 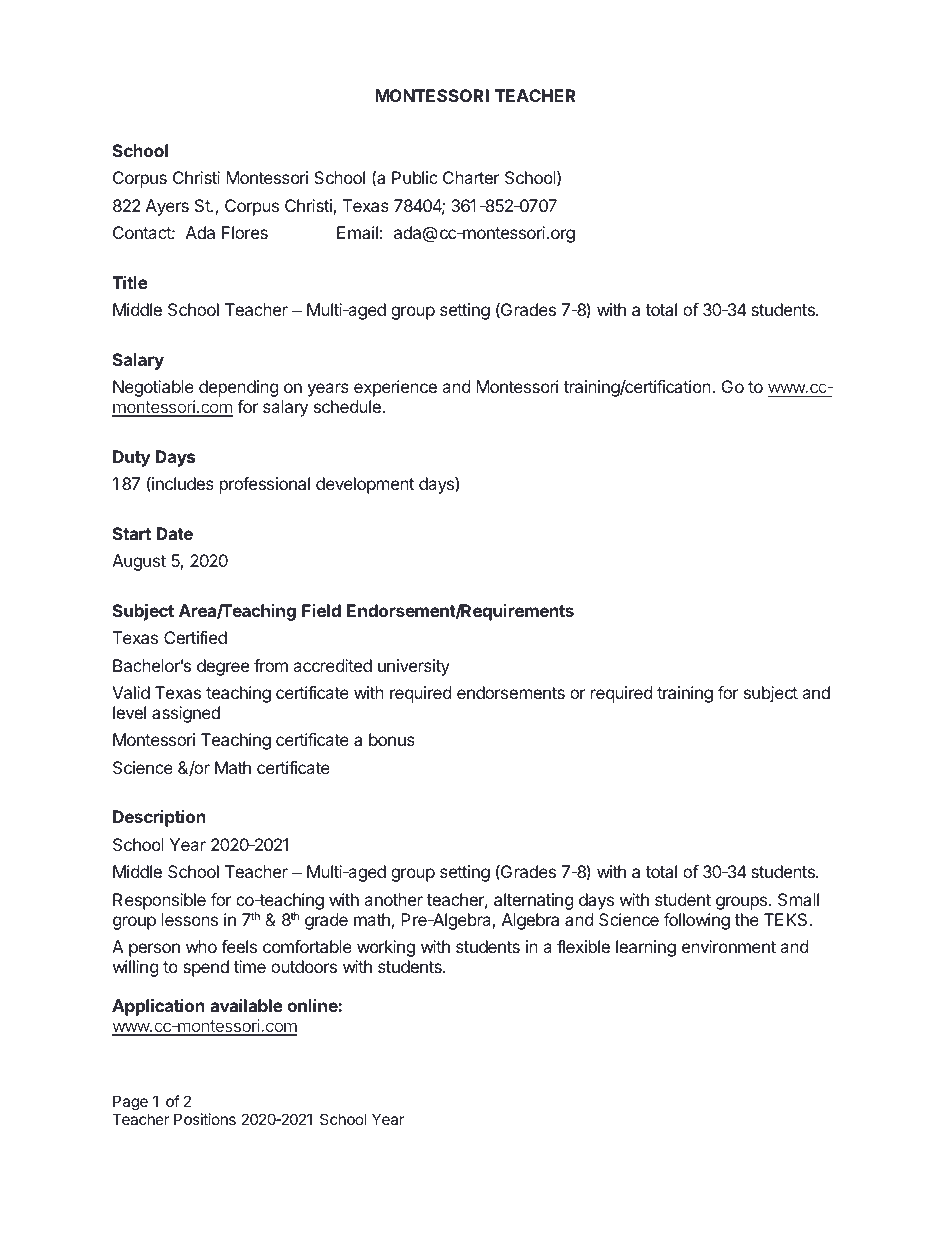 I want to click on university, so click(x=414, y=667).
